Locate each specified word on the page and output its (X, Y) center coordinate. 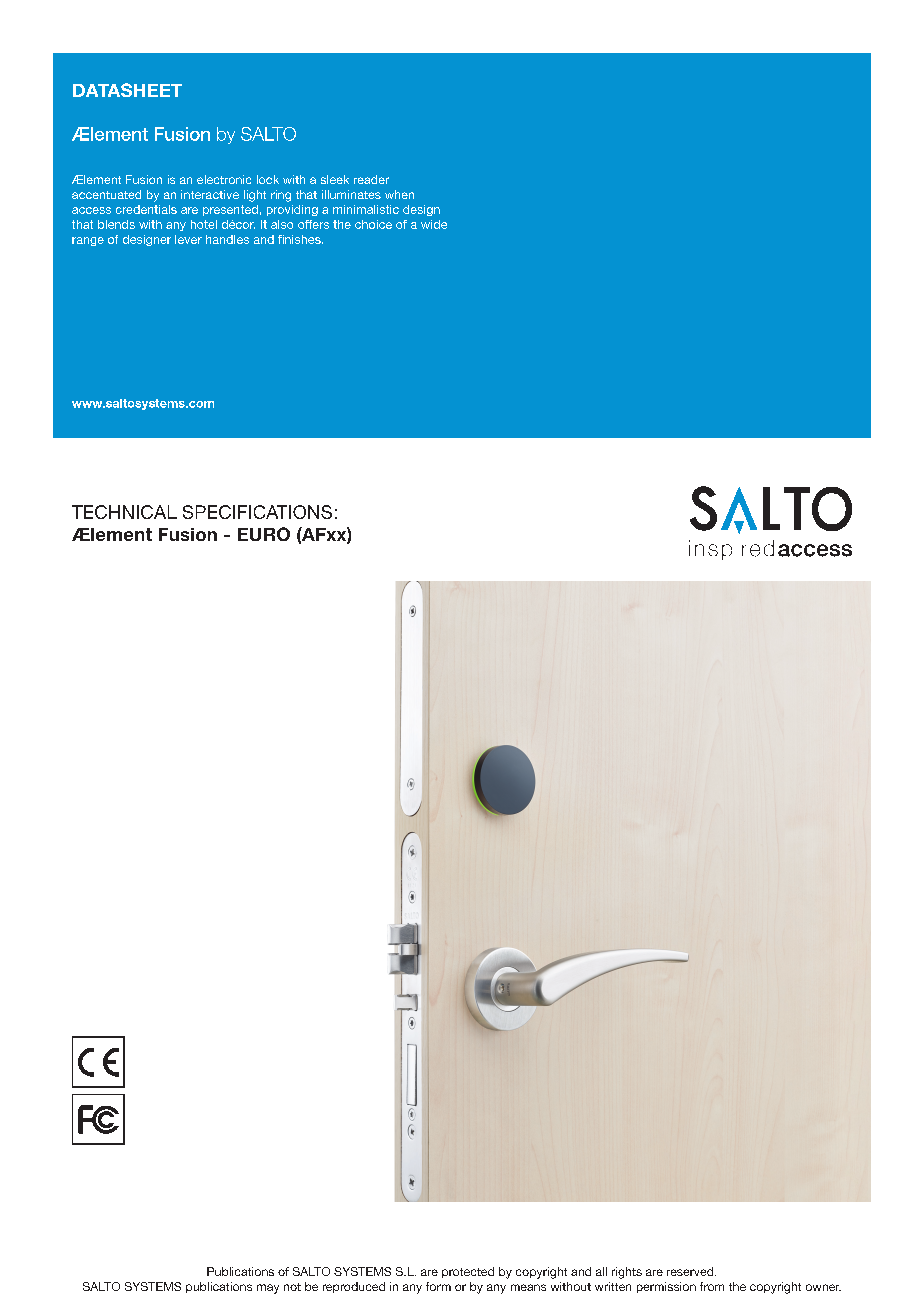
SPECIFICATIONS (257, 512)
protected (468, 1272)
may (268, 1289)
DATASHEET (127, 90)
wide (434, 224)
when (399, 194)
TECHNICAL (124, 512)
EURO (264, 534)
